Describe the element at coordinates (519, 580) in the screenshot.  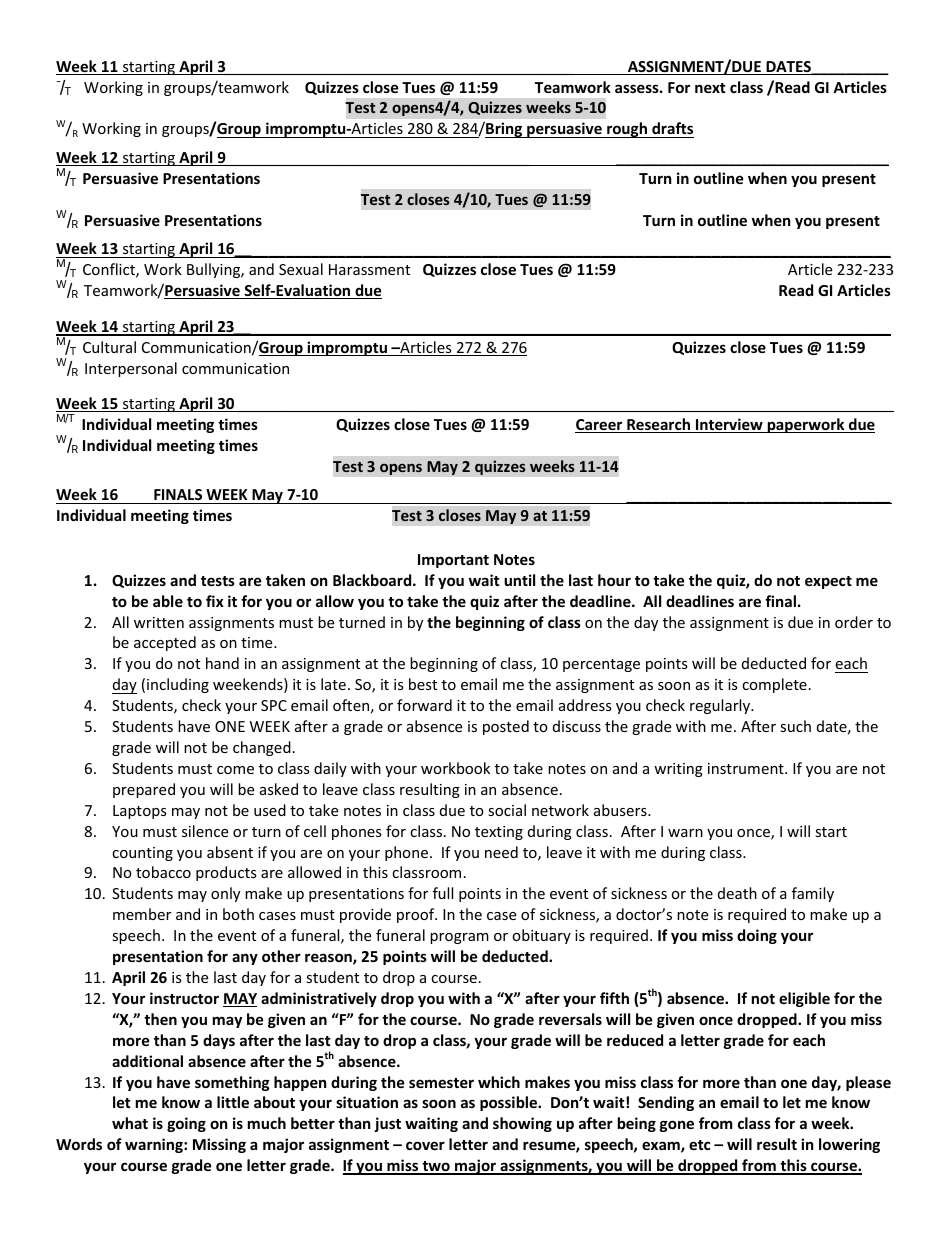
I see `until` at that location.
